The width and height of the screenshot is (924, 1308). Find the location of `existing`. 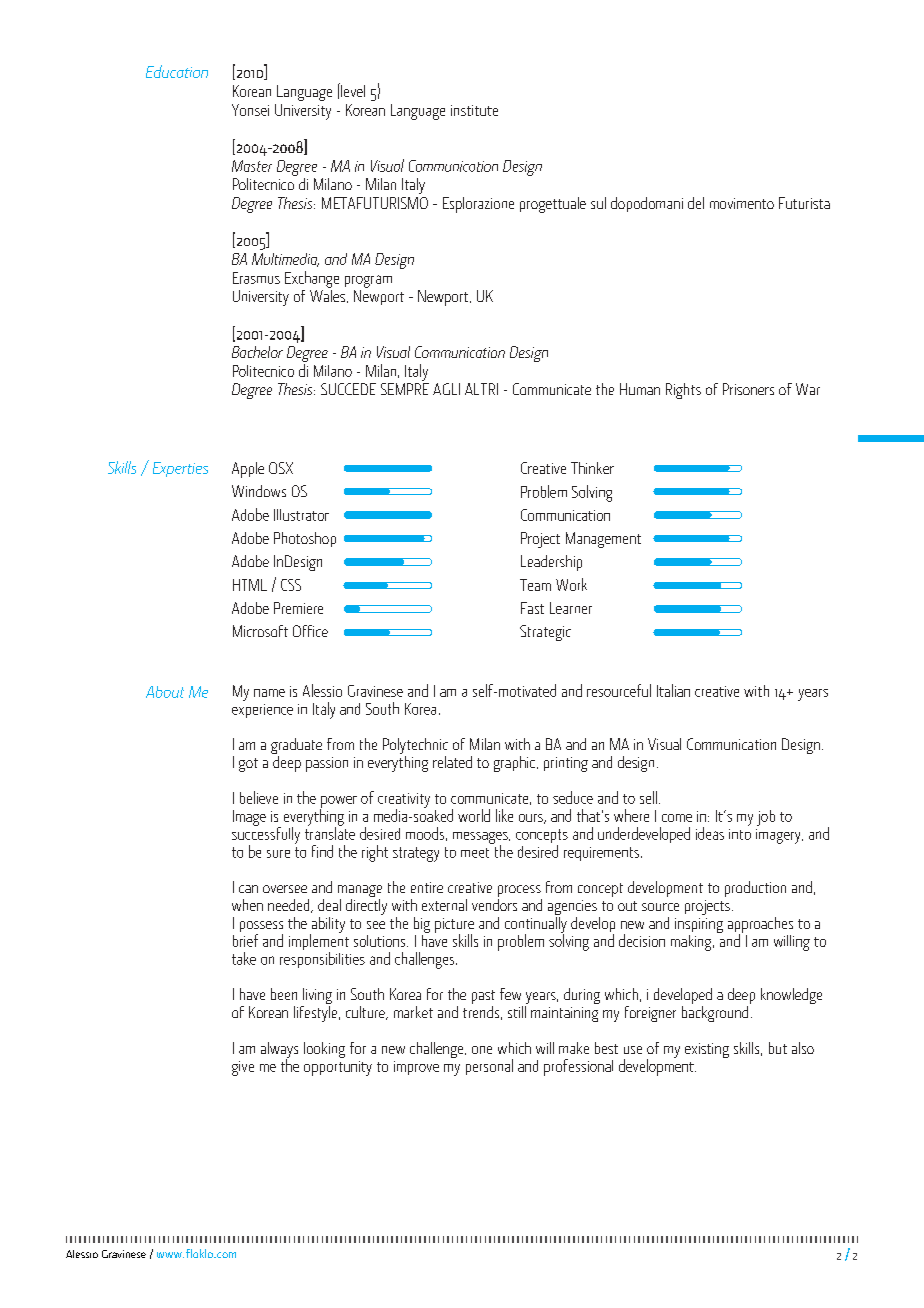

existing is located at coordinates (707, 1050).
